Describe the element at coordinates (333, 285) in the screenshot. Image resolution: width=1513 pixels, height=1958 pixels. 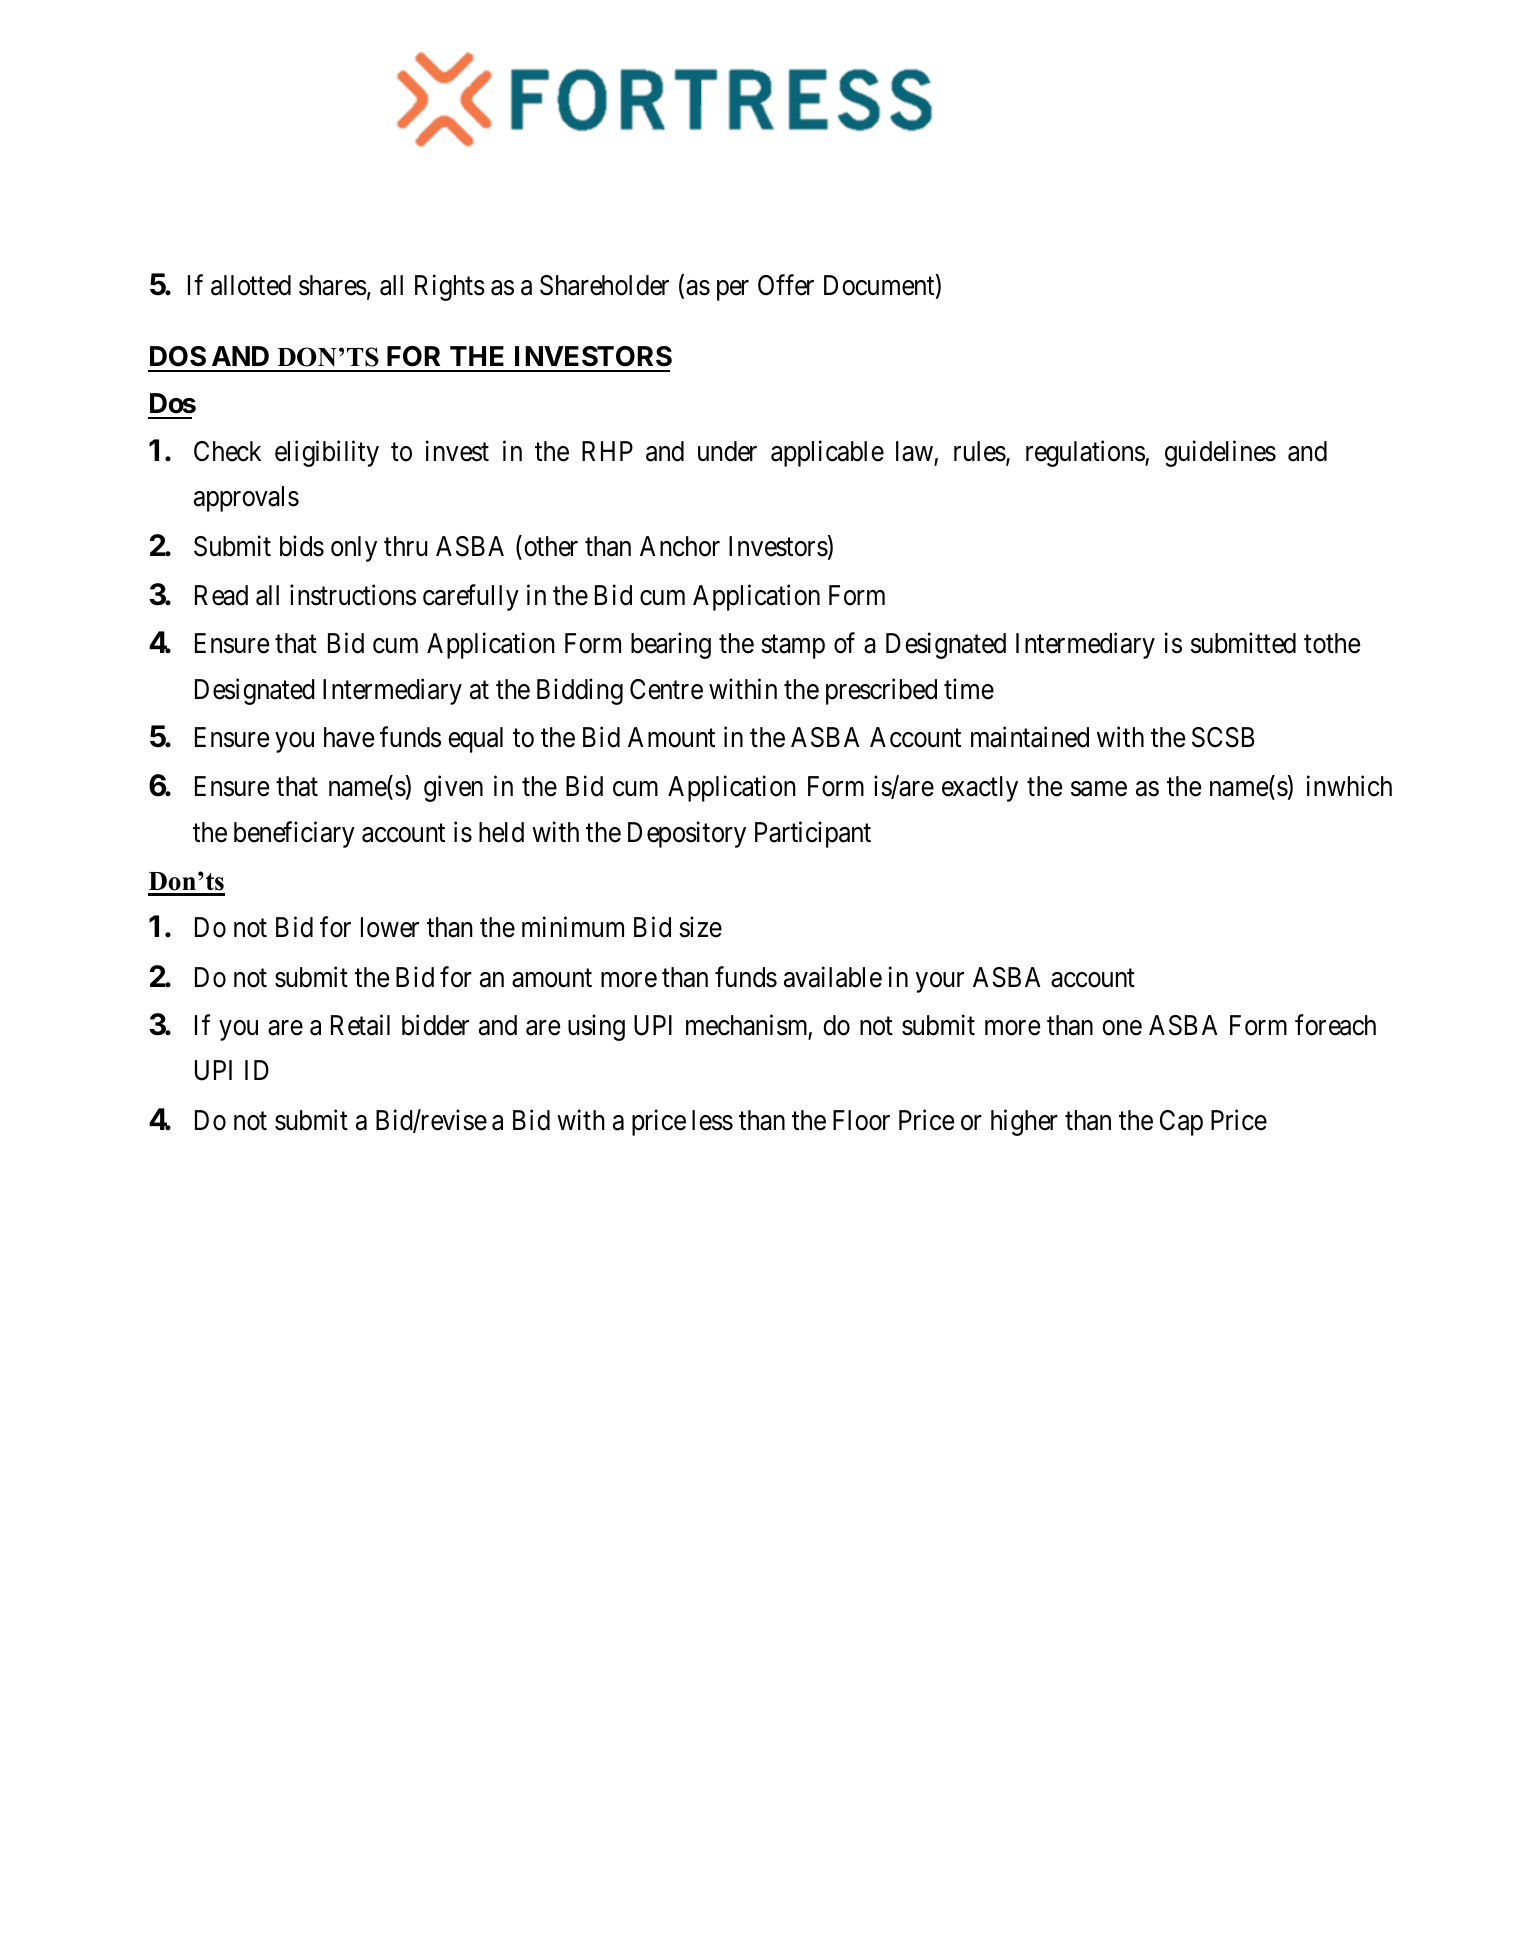
I see `shares` at that location.
